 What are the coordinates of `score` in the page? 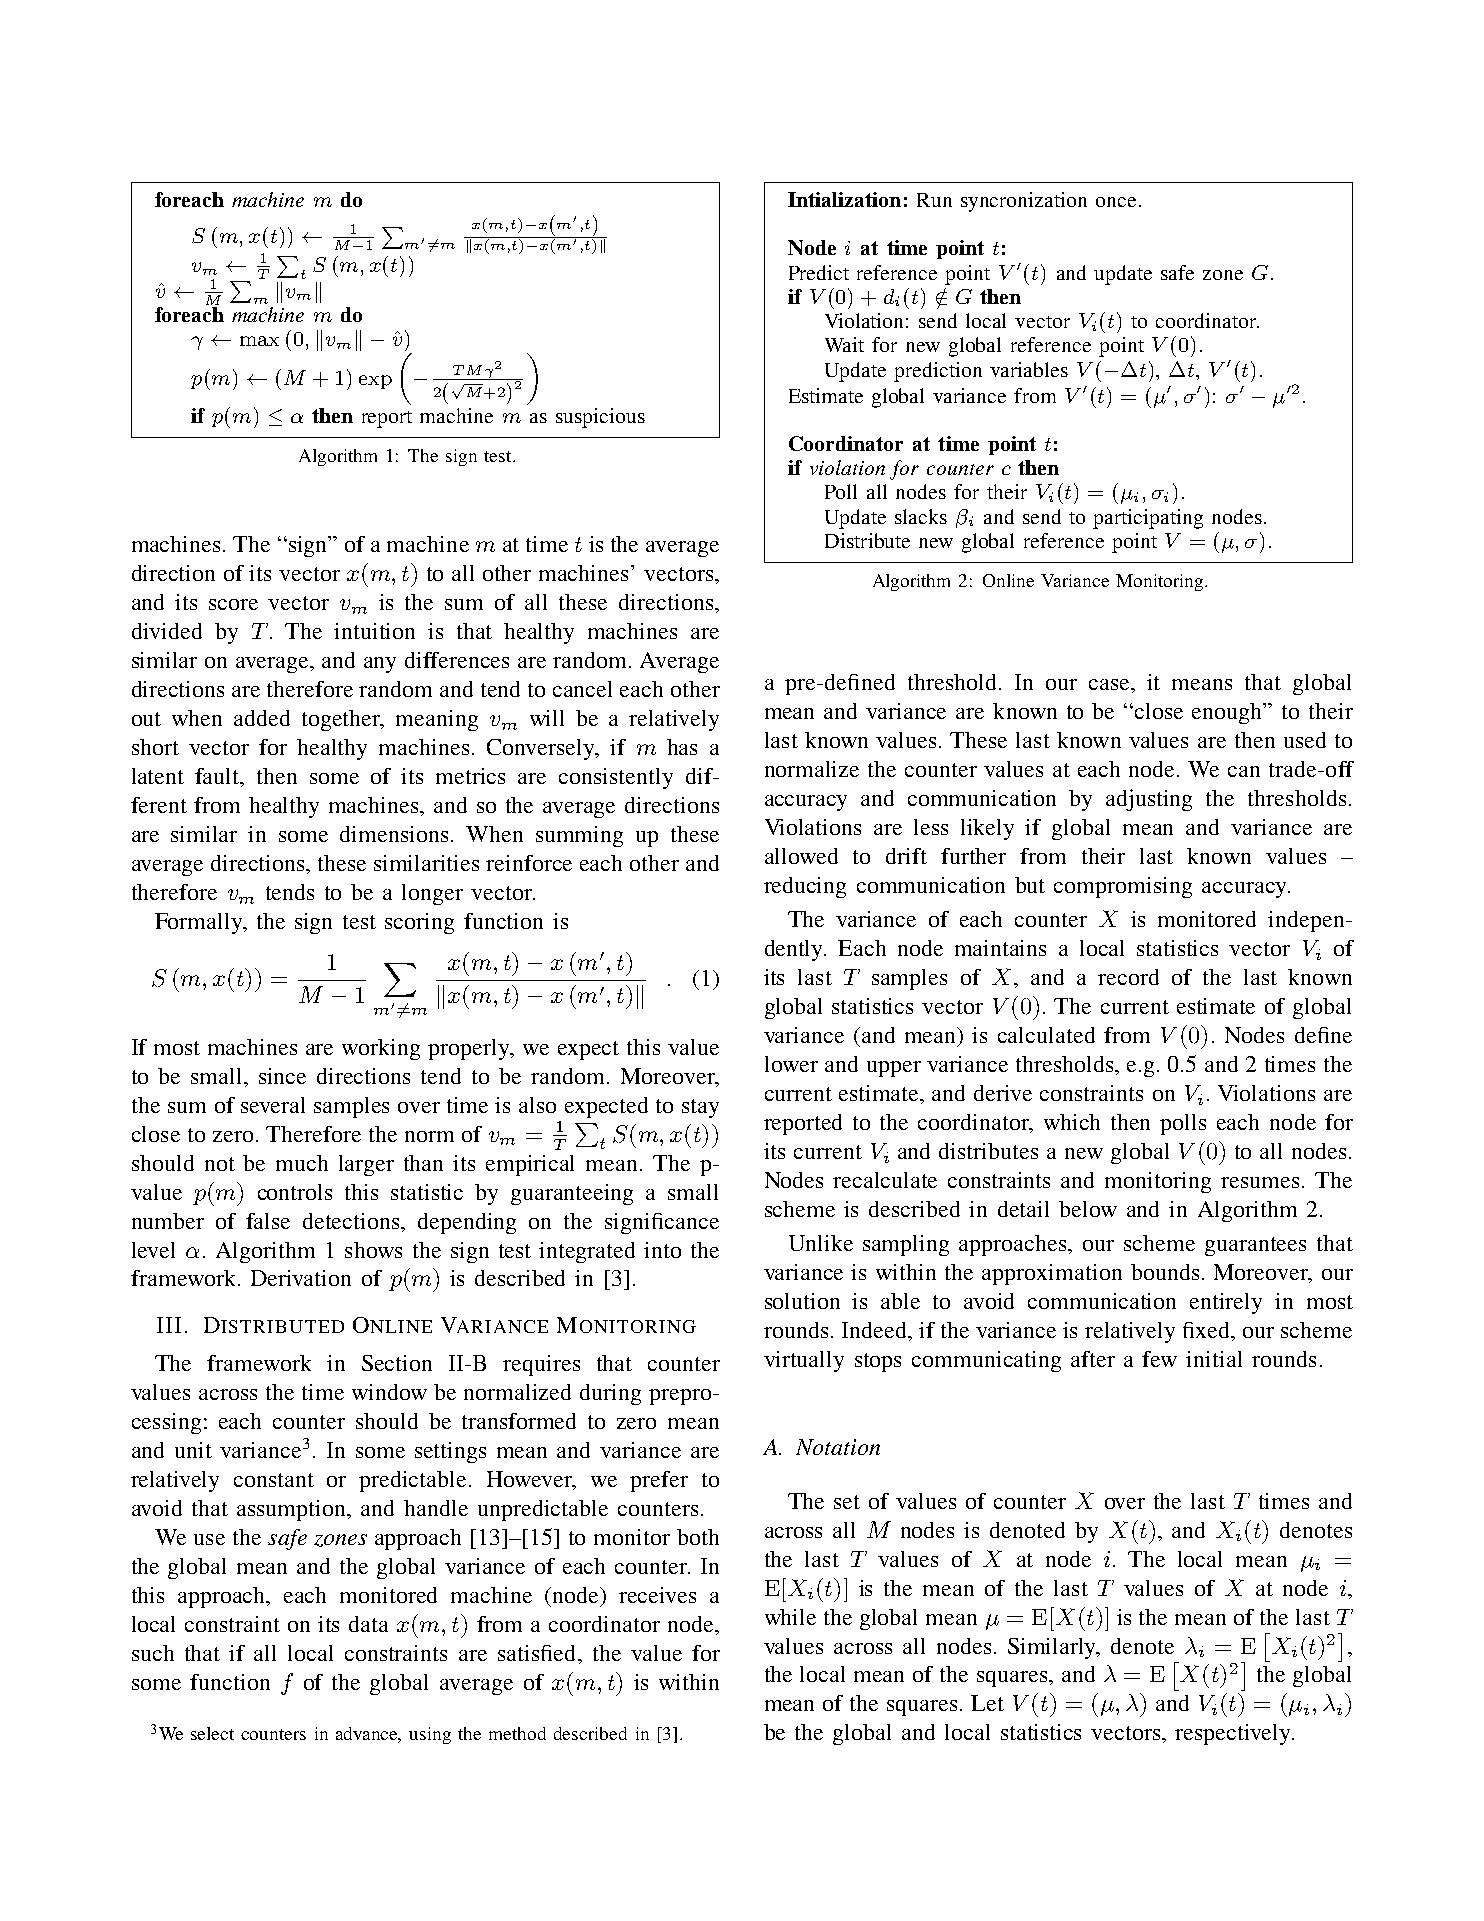 It's located at (233, 604).
